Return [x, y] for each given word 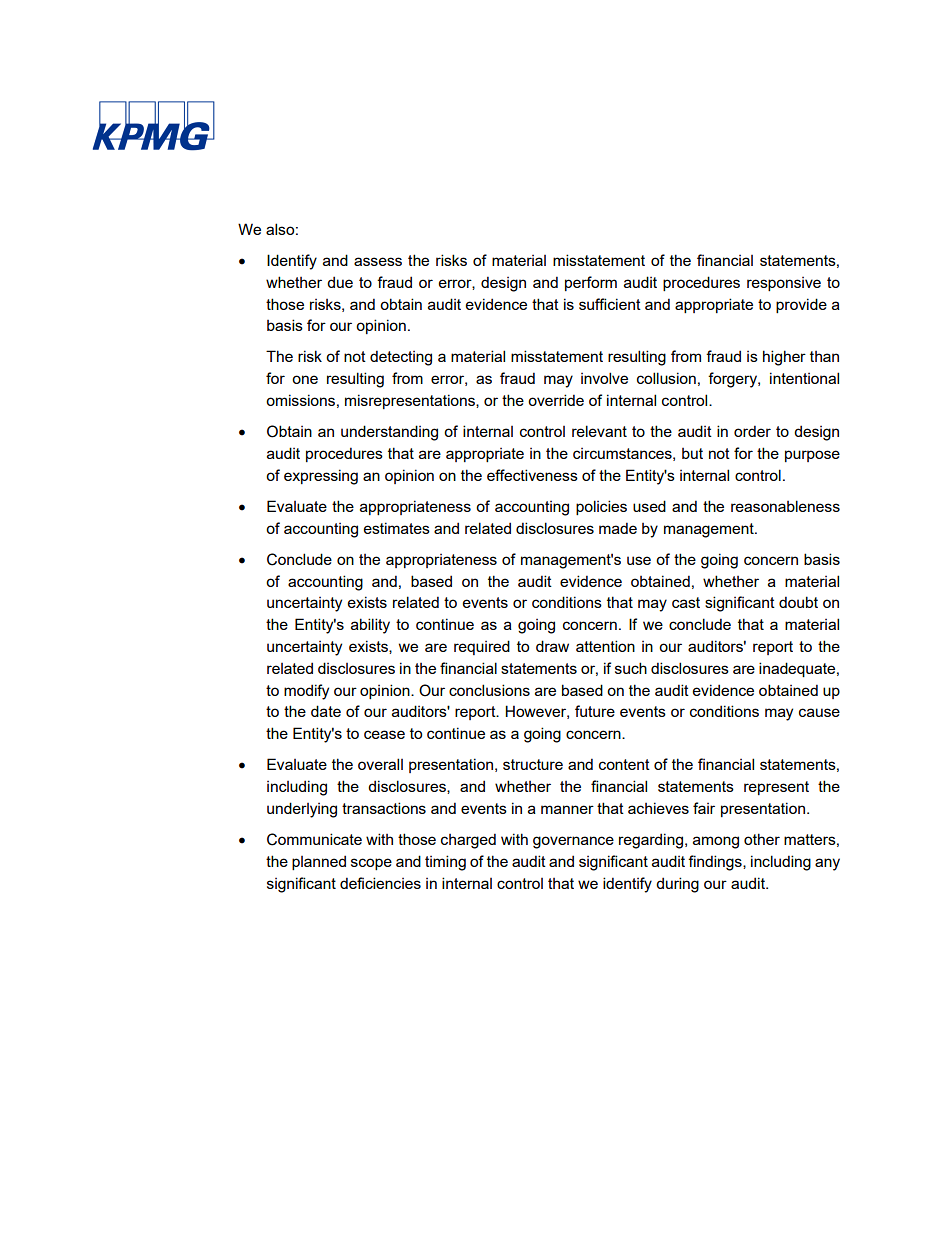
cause [819, 712]
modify [306, 692]
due [340, 282]
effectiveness [532, 475]
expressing [321, 477]
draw [552, 646]
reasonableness [785, 506]
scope [371, 864]
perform [591, 283]
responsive [784, 284]
